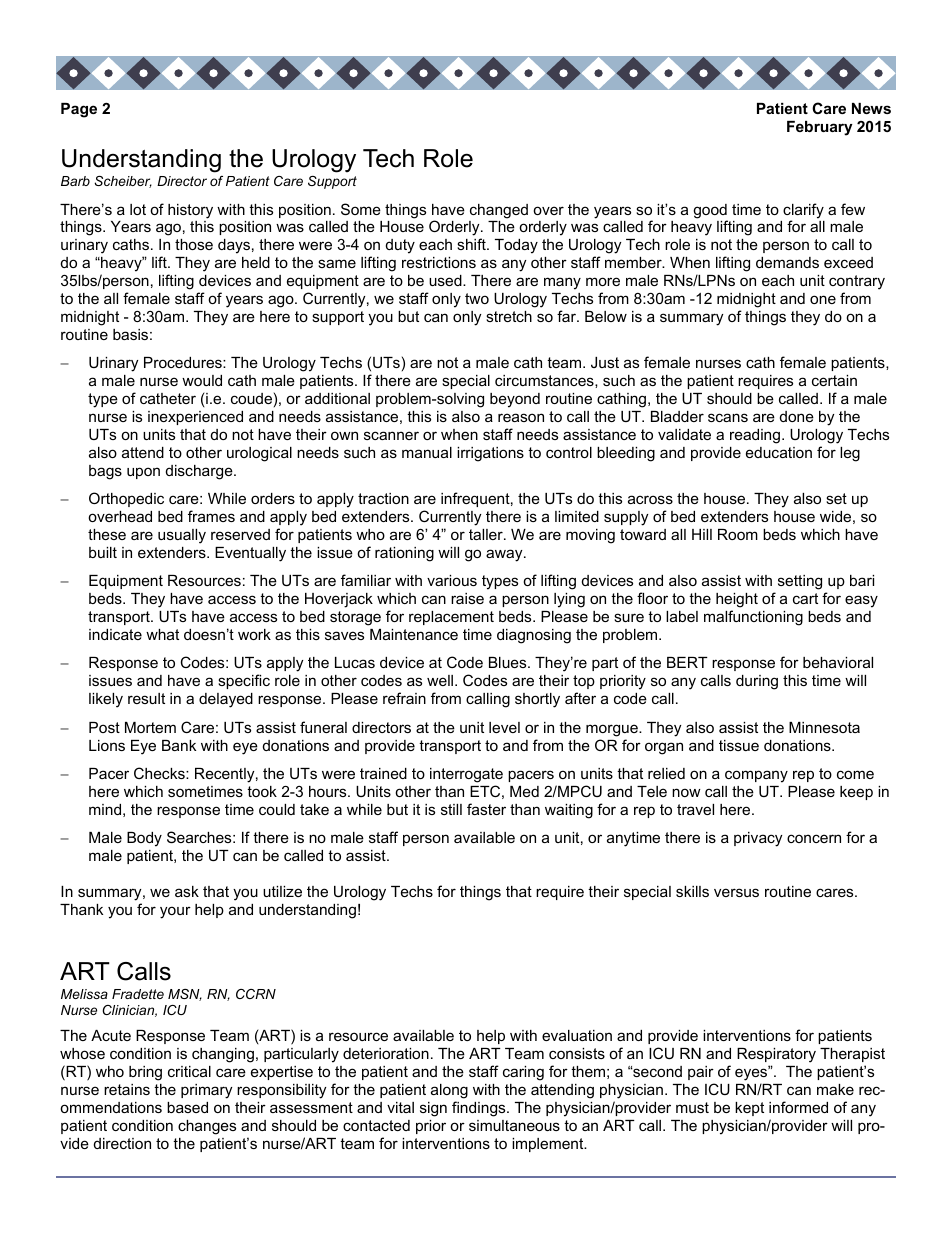  Describe the element at coordinates (451, 618) in the screenshot. I see `replacement` at that location.
